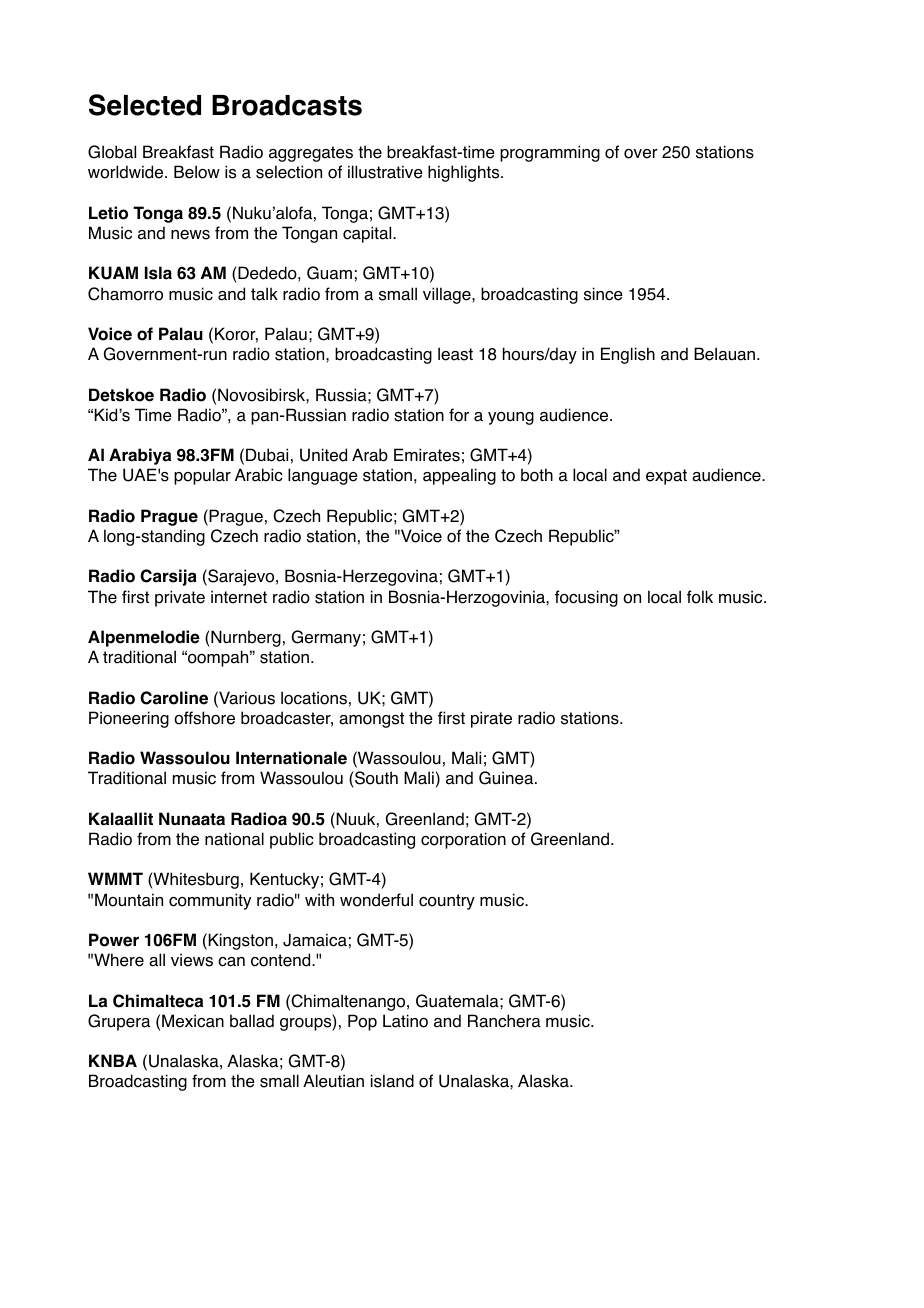  I want to click on Below, so click(197, 172).
